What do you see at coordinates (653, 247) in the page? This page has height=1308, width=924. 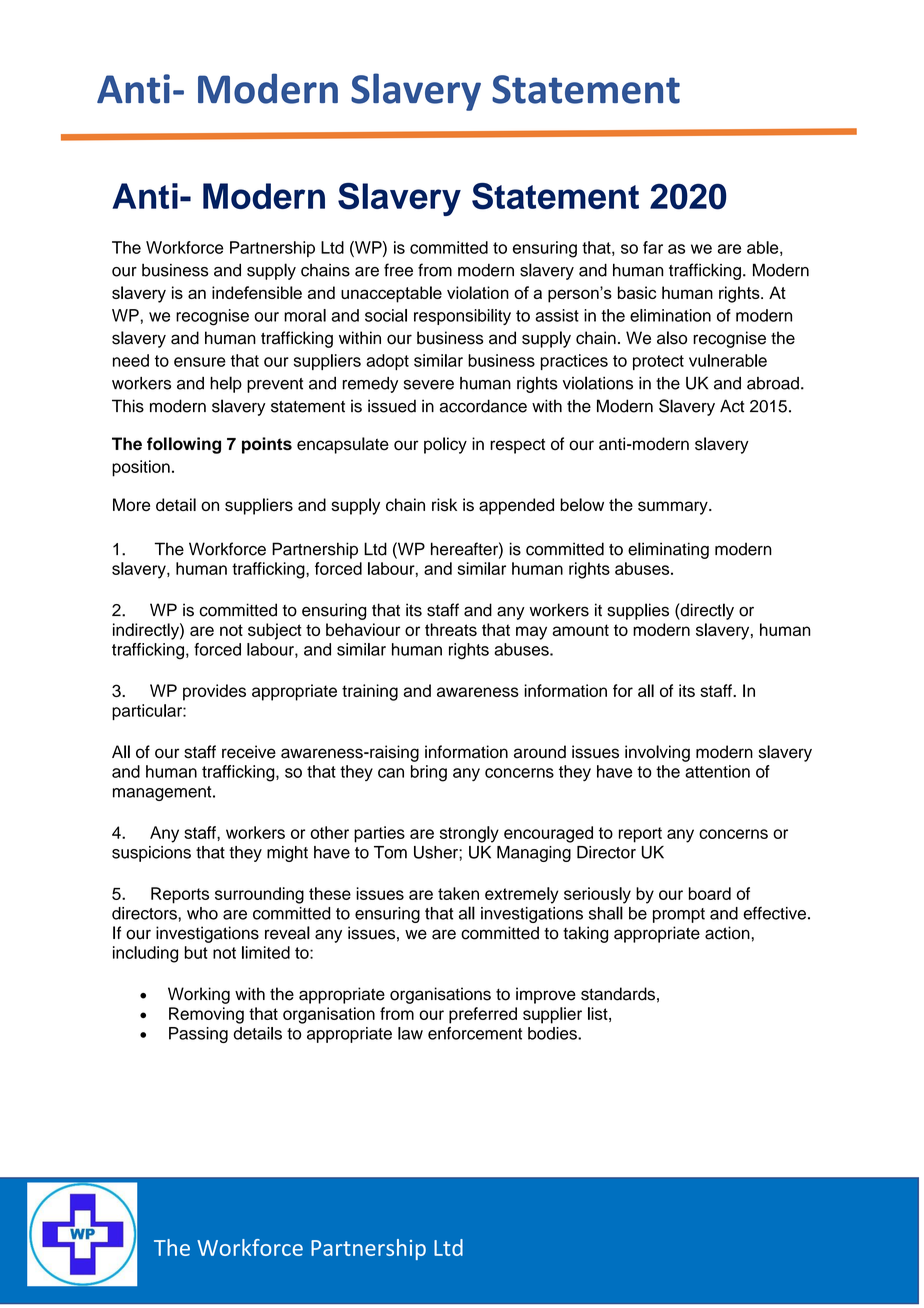 I see `far` at bounding box center [653, 247].
